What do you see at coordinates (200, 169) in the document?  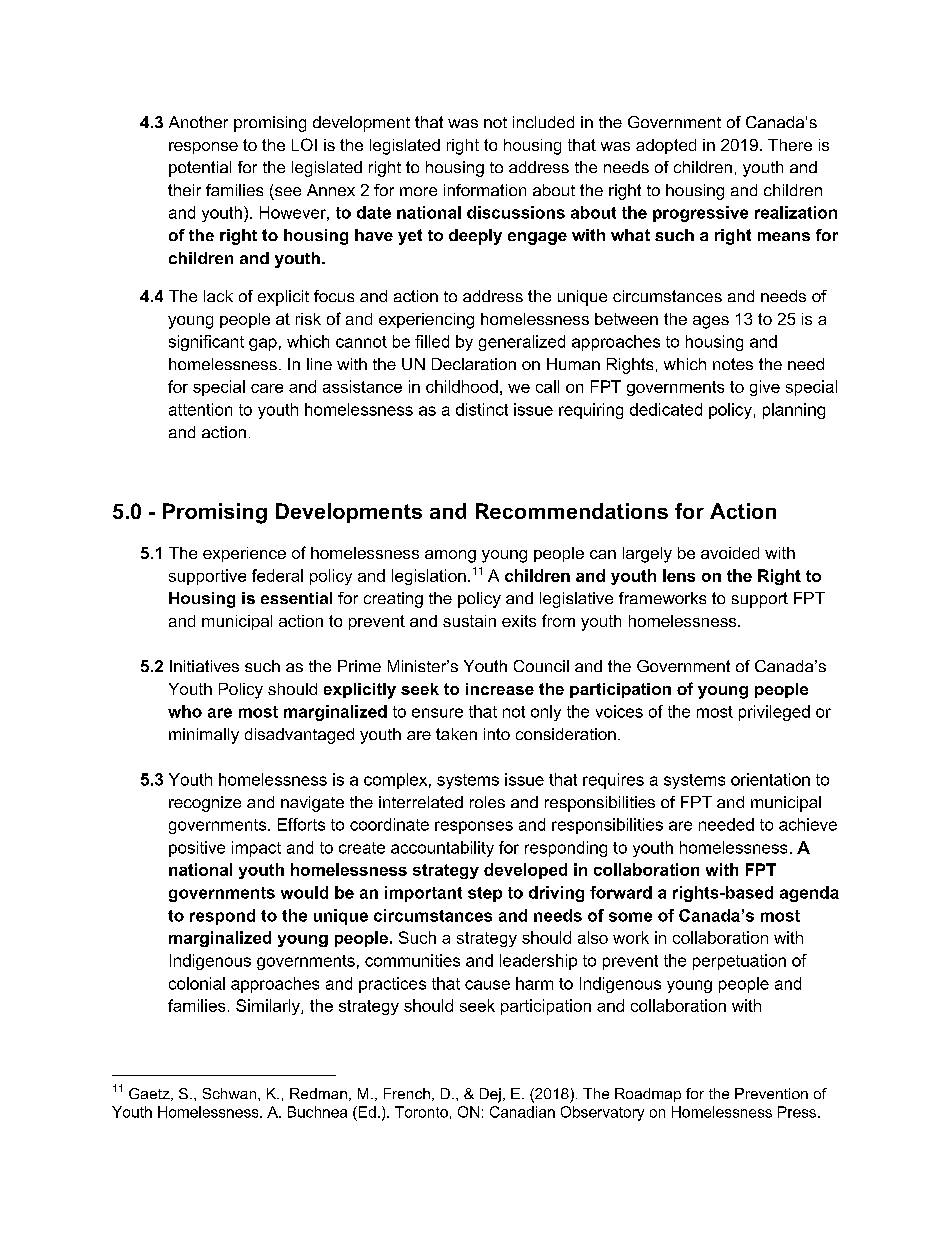 I see `potential` at bounding box center [200, 169].
